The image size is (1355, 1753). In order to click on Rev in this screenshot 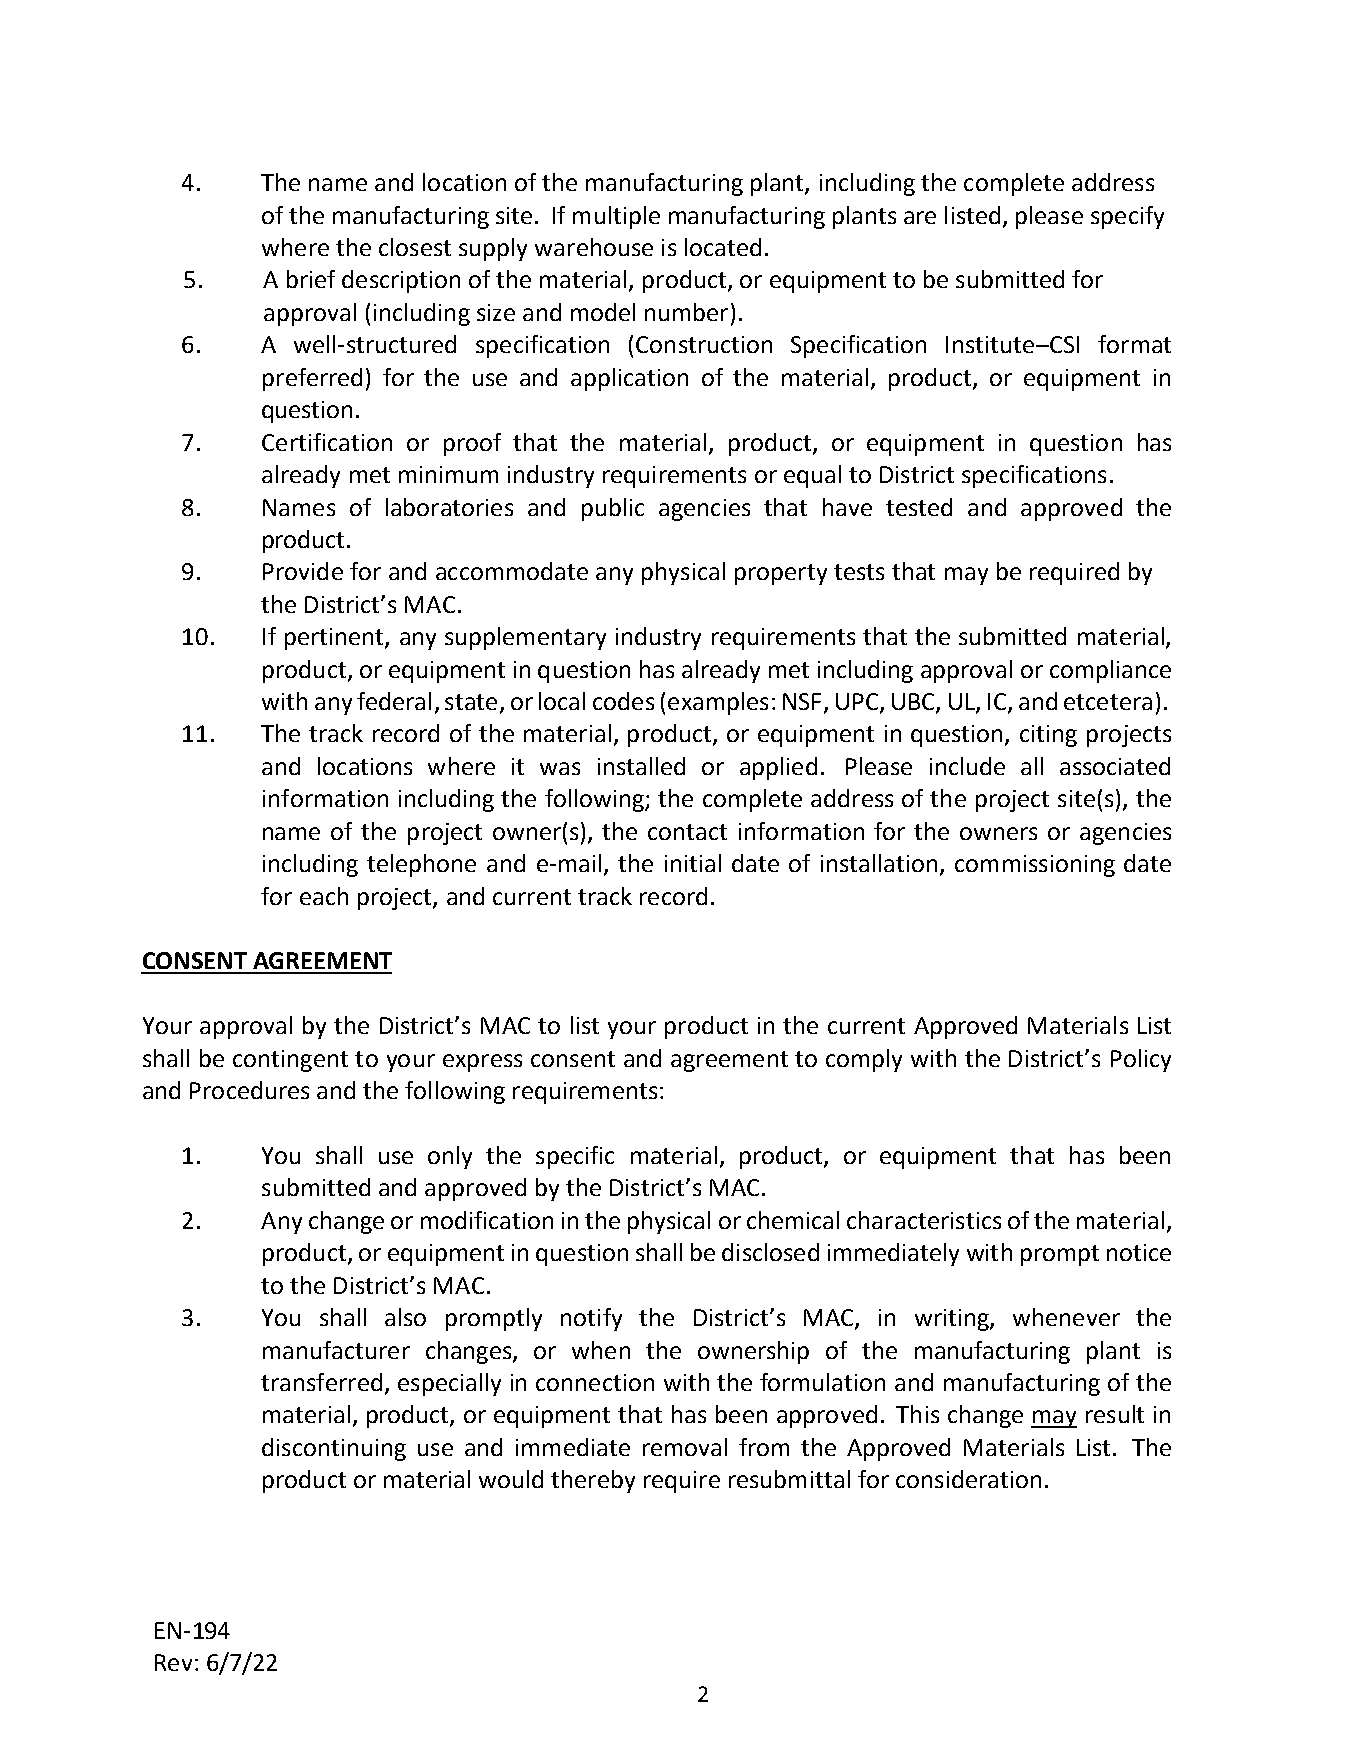, I will do `click(173, 1662)`.
